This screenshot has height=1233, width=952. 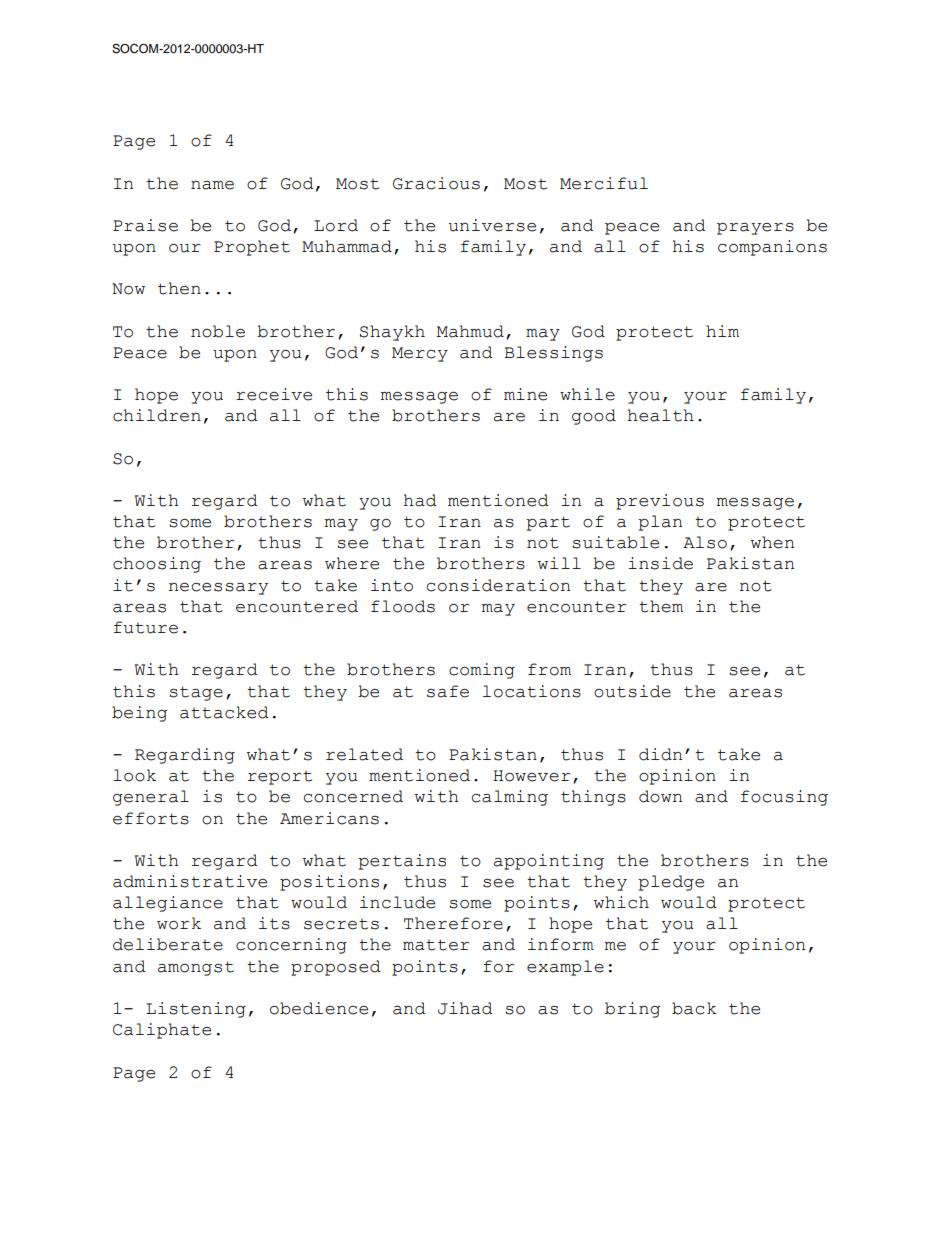 I want to click on Jihad, so click(x=465, y=1008).
